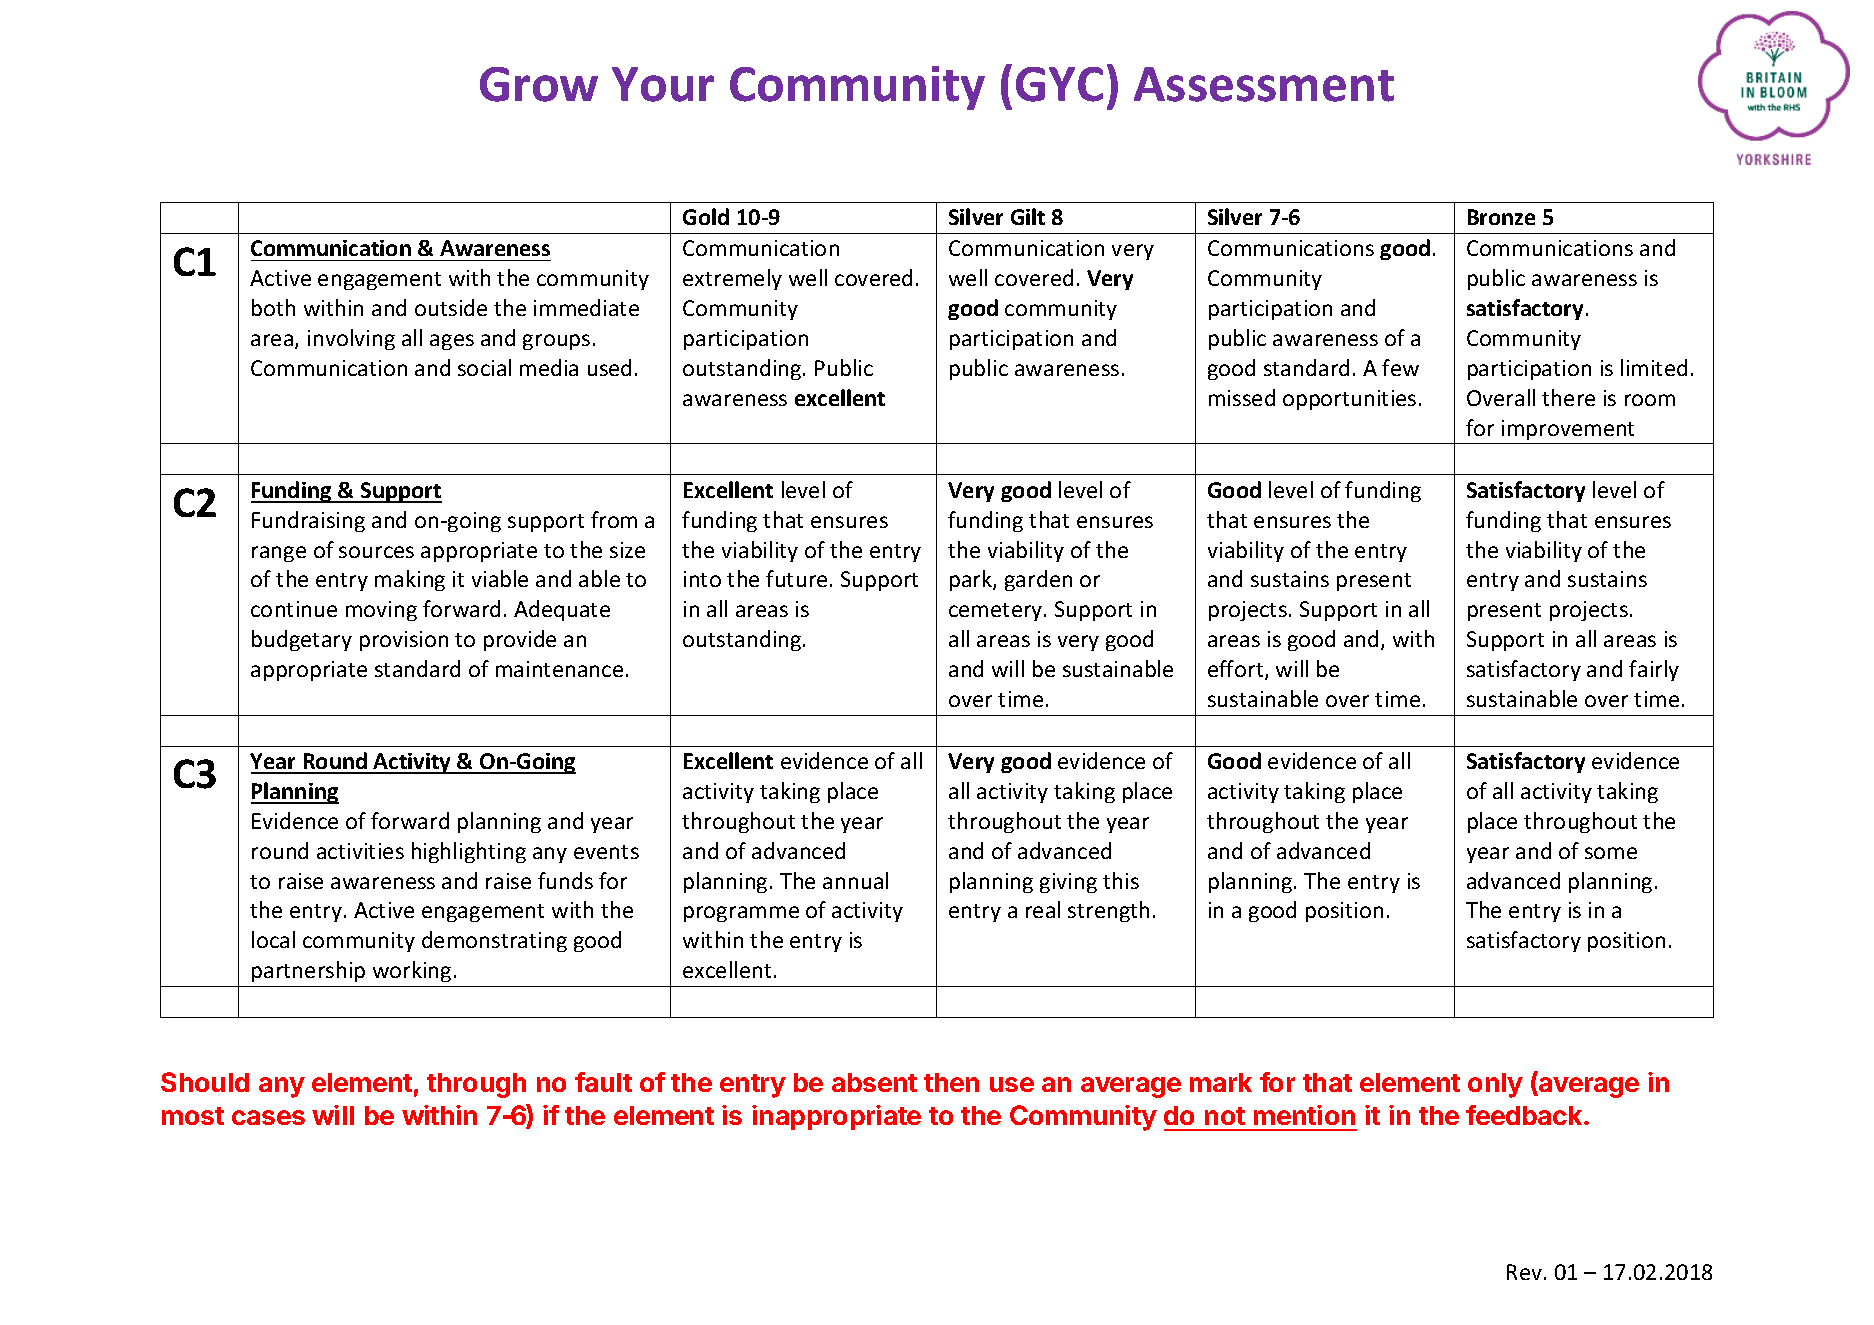  I want to click on Gilt, so click(1028, 216).
